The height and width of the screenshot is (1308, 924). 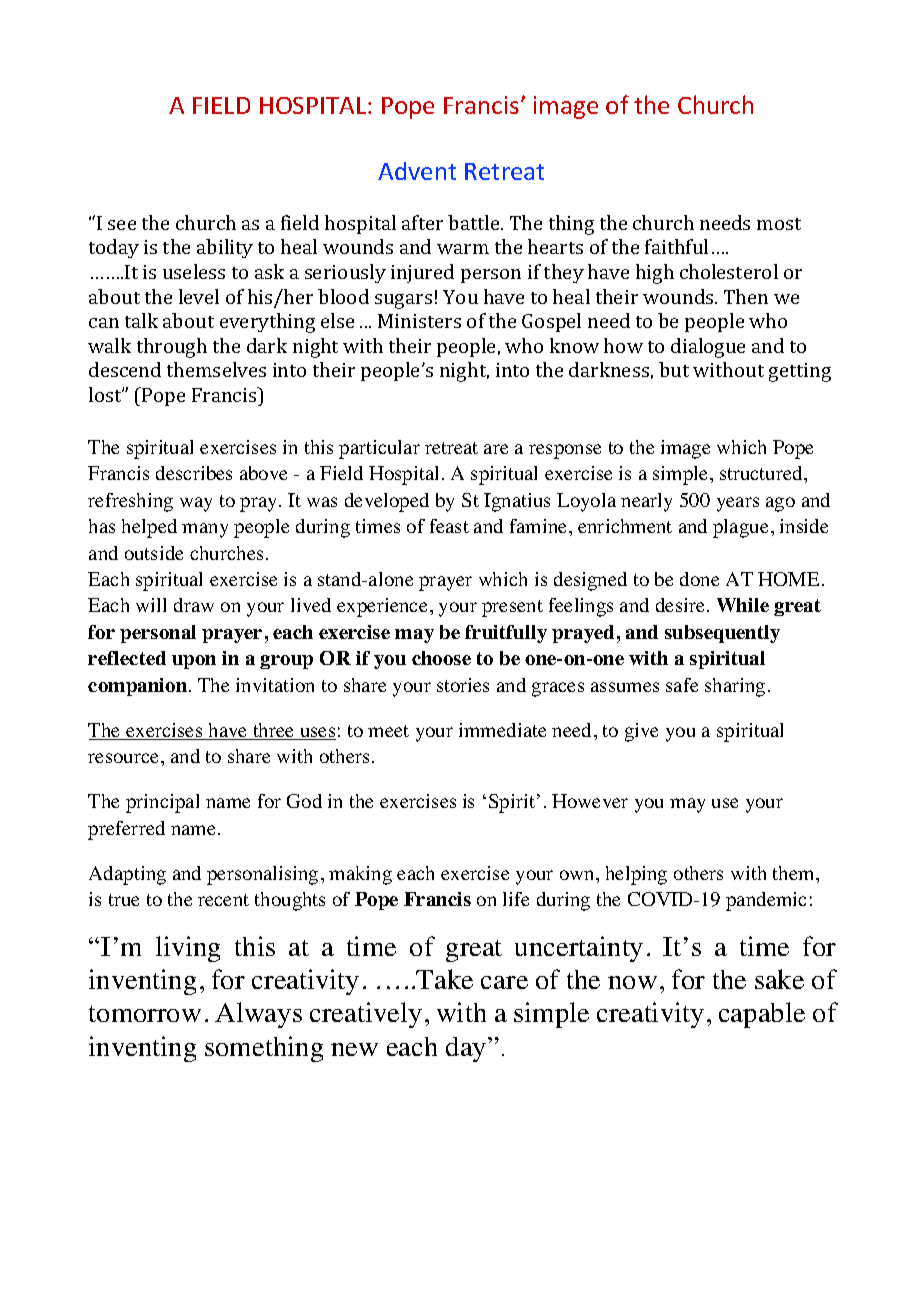 What do you see at coordinates (145, 1014) in the screenshot?
I see `tomorrow` at bounding box center [145, 1014].
